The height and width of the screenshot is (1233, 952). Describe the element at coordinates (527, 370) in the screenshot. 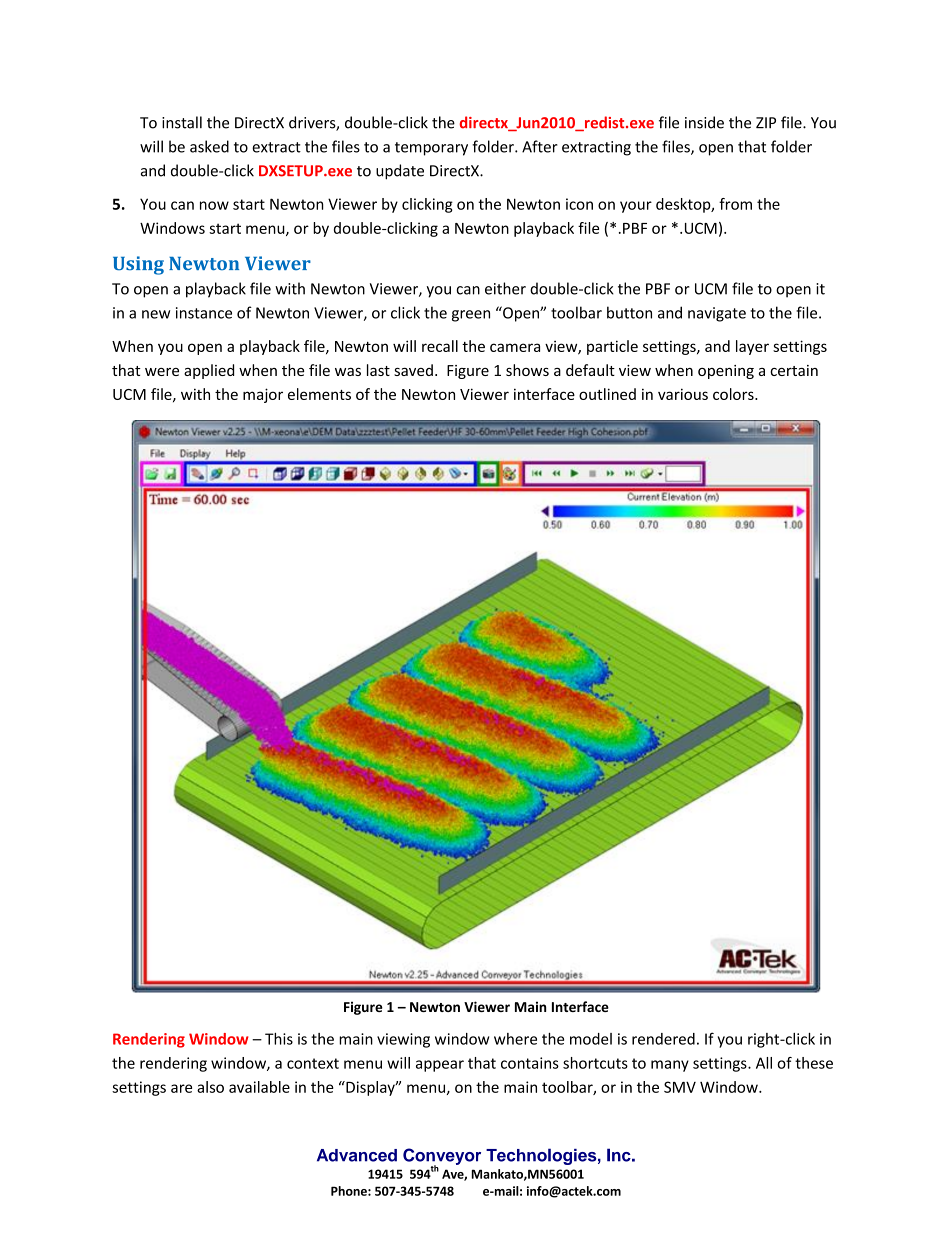

I see `shows` at that location.
